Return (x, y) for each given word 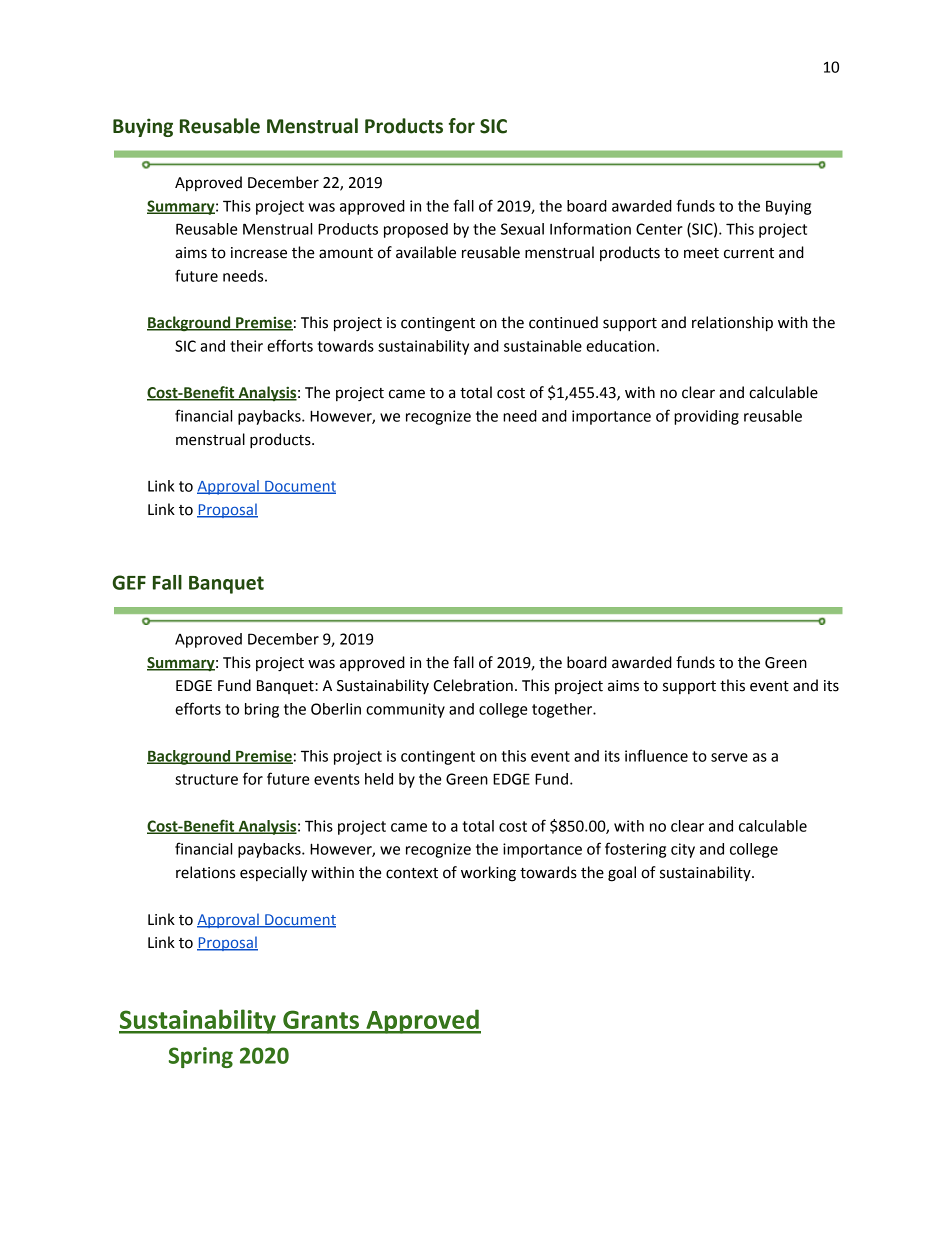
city (683, 850)
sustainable (543, 346)
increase (259, 253)
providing (706, 417)
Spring (201, 1057)
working (488, 874)
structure (206, 779)
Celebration (473, 685)
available (426, 252)
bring (262, 710)
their (246, 346)
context (412, 873)
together (563, 710)
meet (701, 253)
